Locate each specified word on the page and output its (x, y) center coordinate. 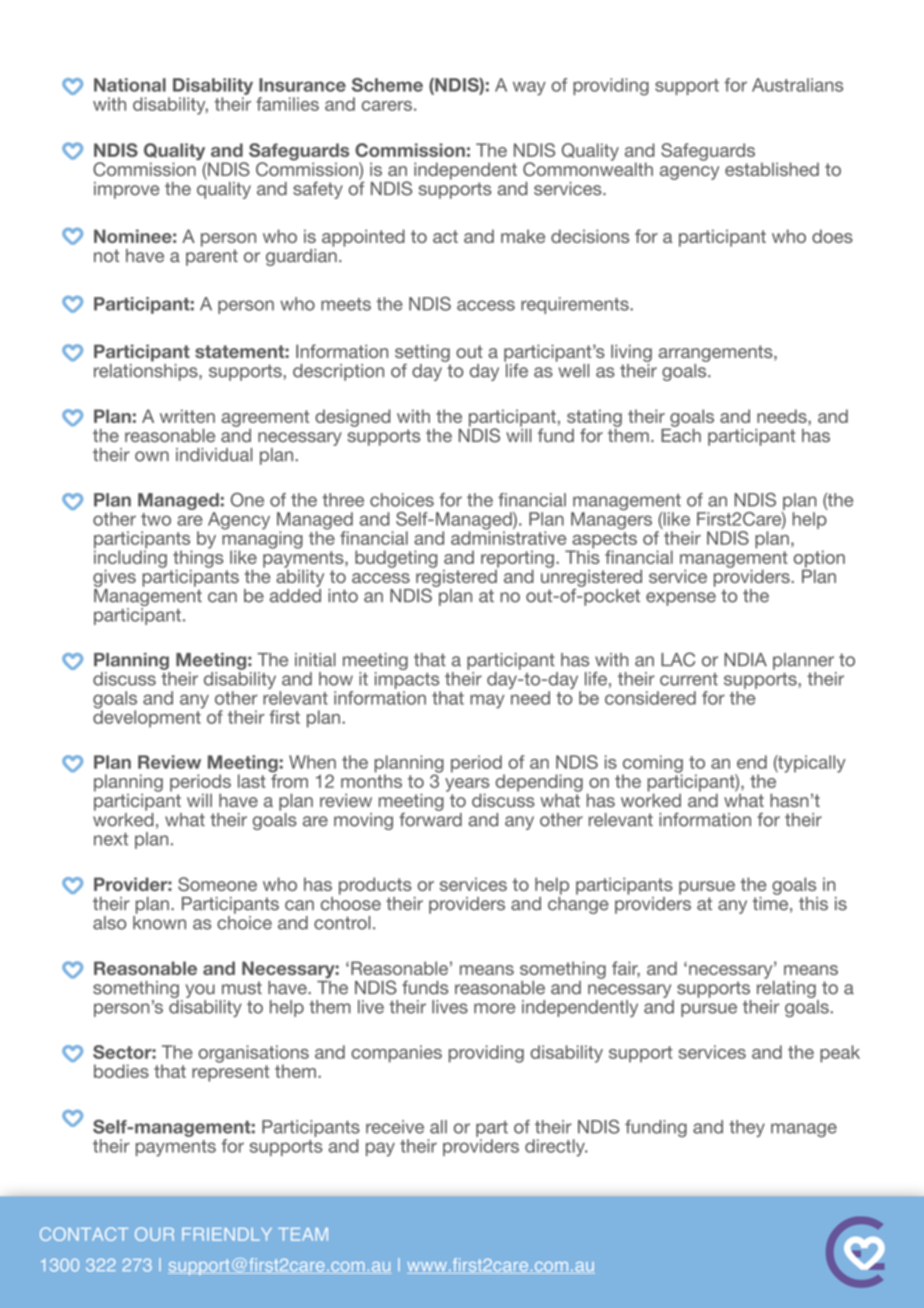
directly (556, 1148)
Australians (797, 85)
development (148, 718)
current (689, 679)
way (529, 88)
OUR (154, 1234)
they (747, 1128)
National (130, 85)
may (487, 701)
